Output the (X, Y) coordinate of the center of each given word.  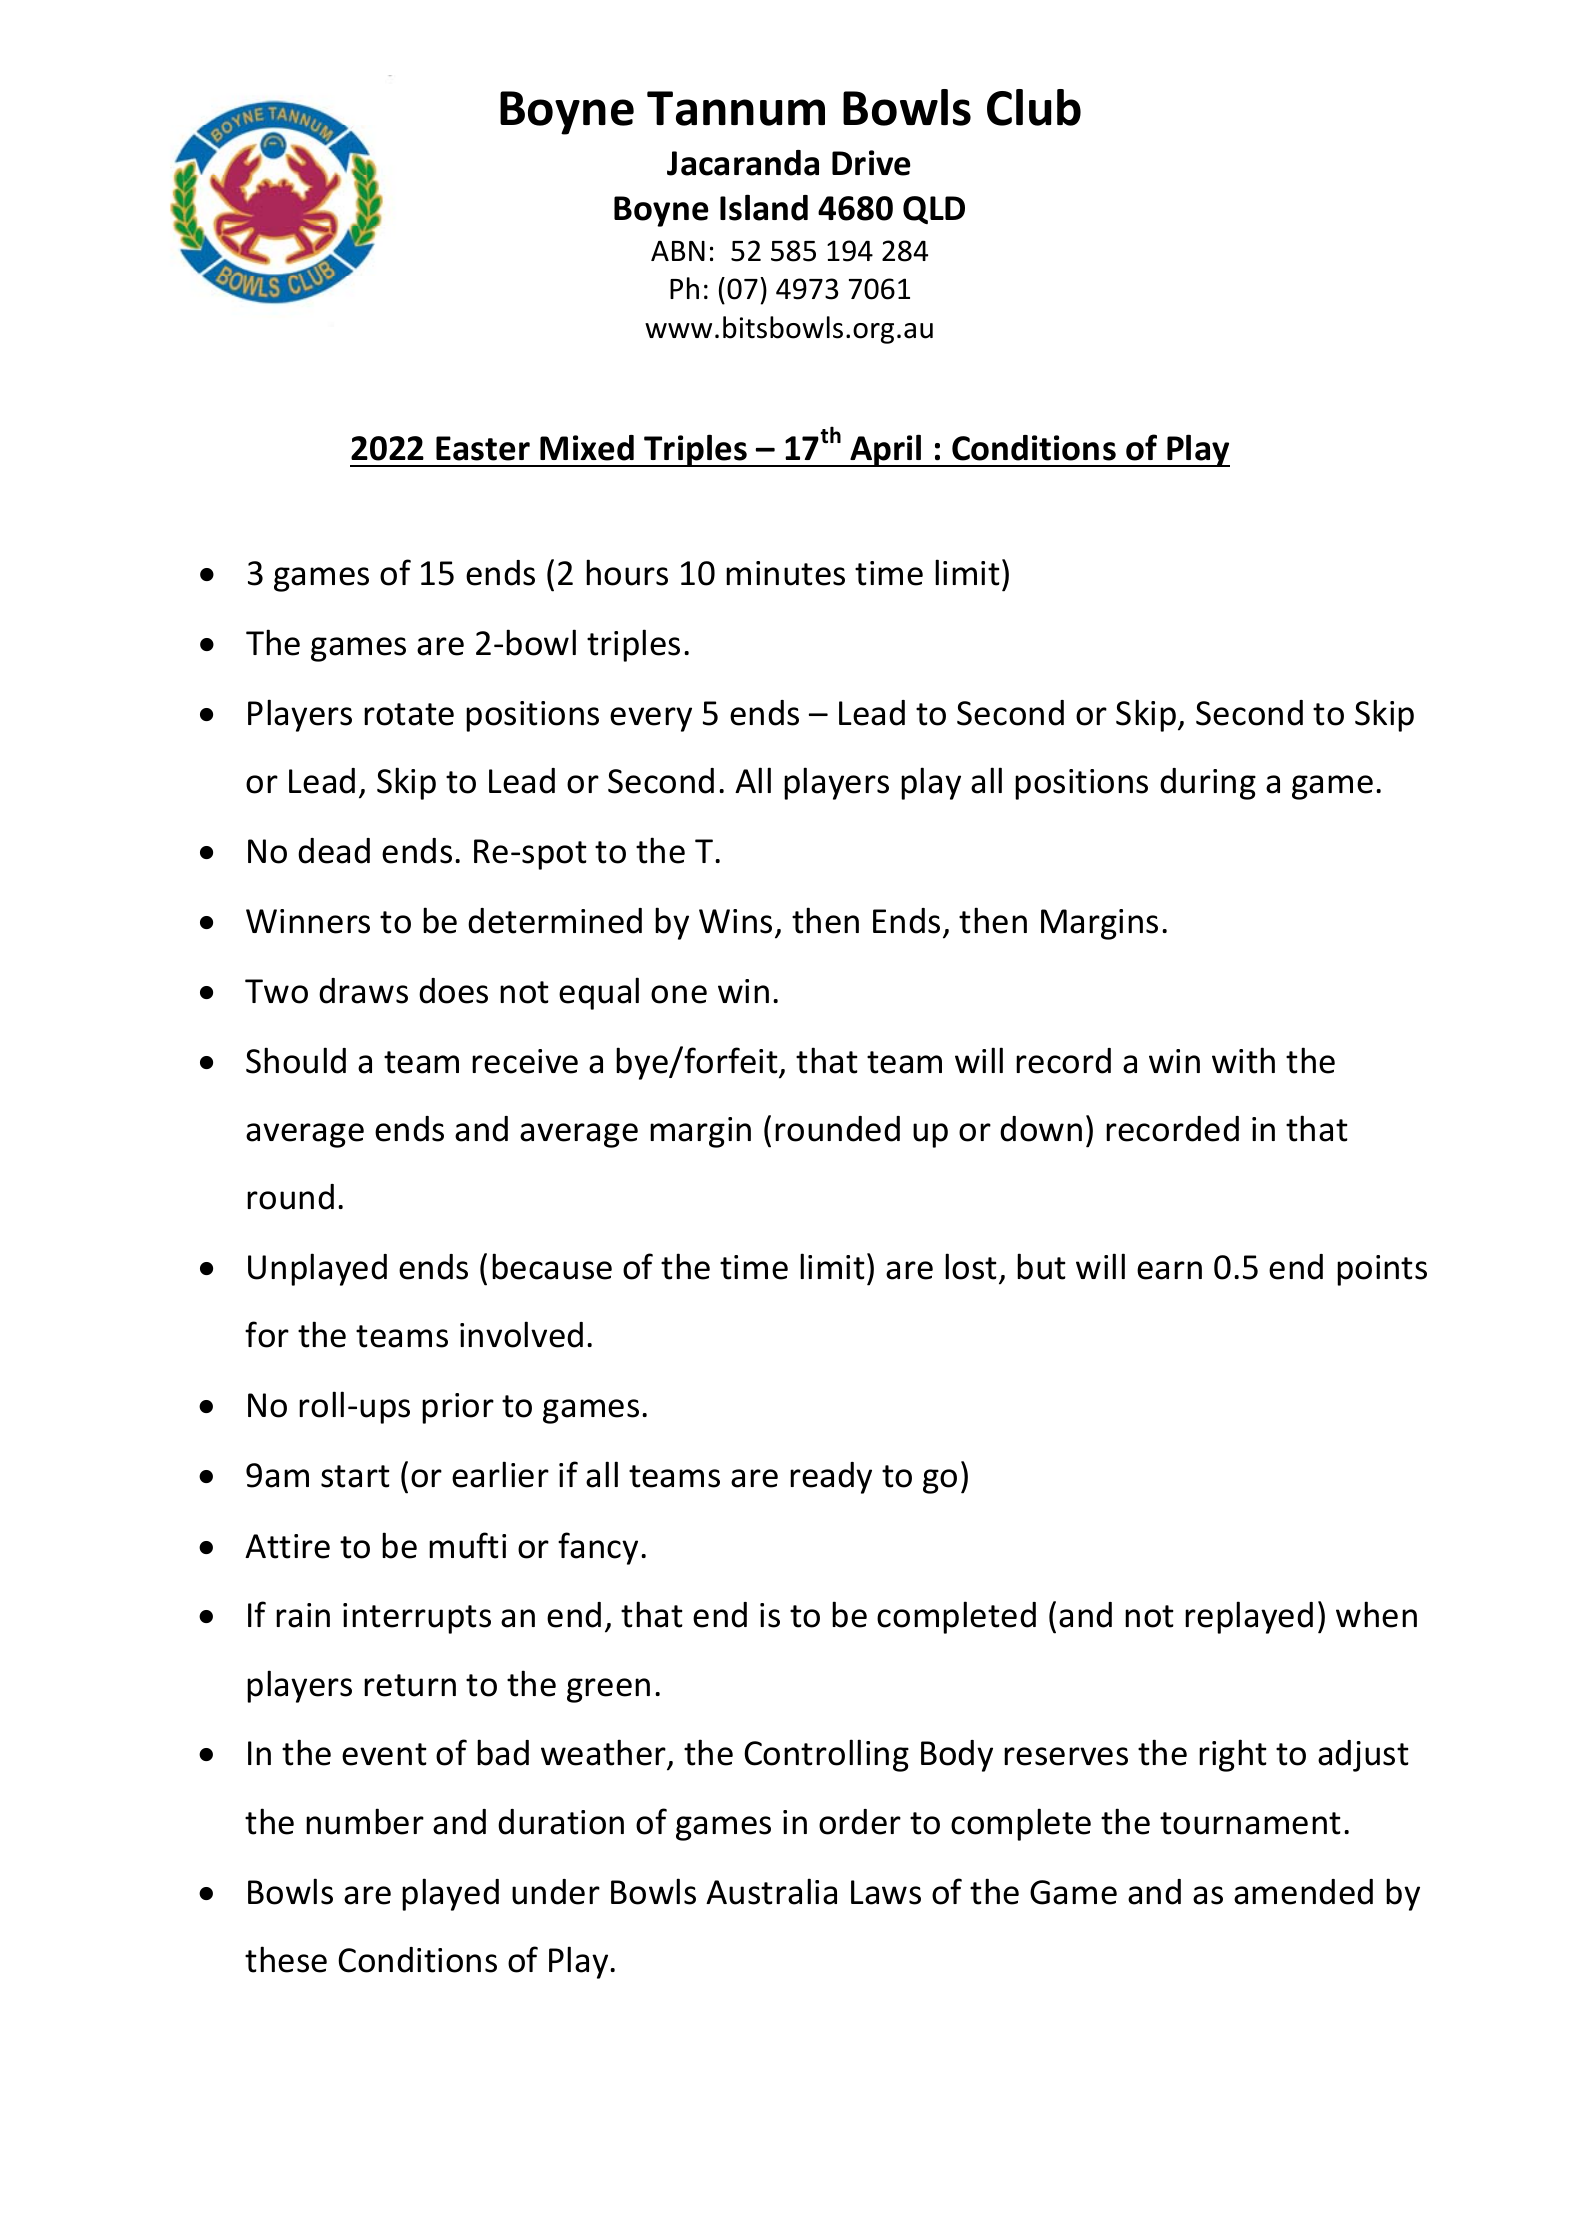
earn (1169, 1270)
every (651, 719)
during (1208, 784)
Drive (871, 163)
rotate (409, 714)
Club (1034, 107)
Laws (886, 1892)
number (365, 1821)
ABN (678, 250)
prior (458, 1408)
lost (971, 1266)
